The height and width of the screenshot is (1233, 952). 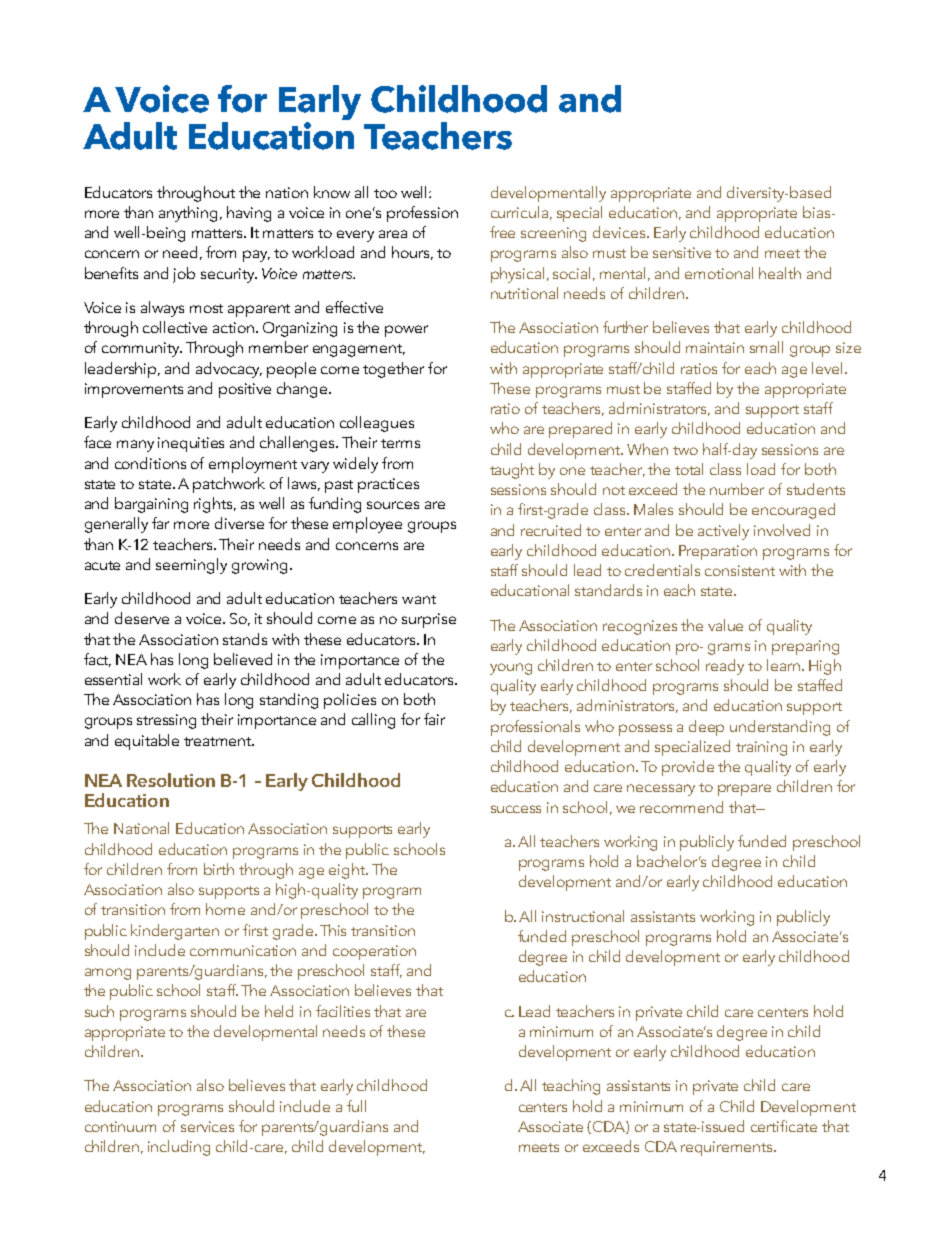 What do you see at coordinates (516, 809) in the screenshot?
I see `success` at bounding box center [516, 809].
